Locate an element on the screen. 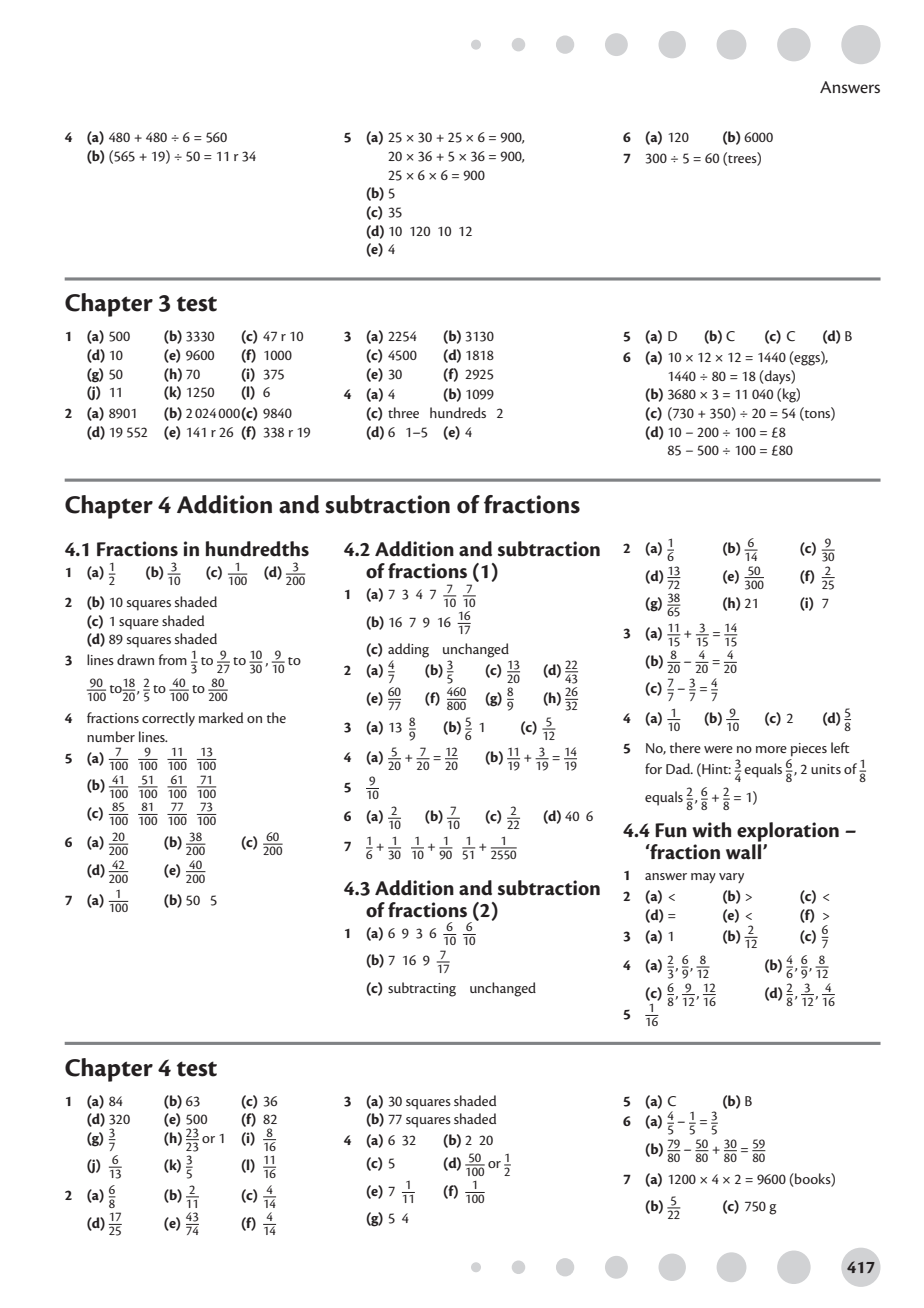 The width and height of the screenshot is (924, 1308). drawn is located at coordinates (135, 659).
